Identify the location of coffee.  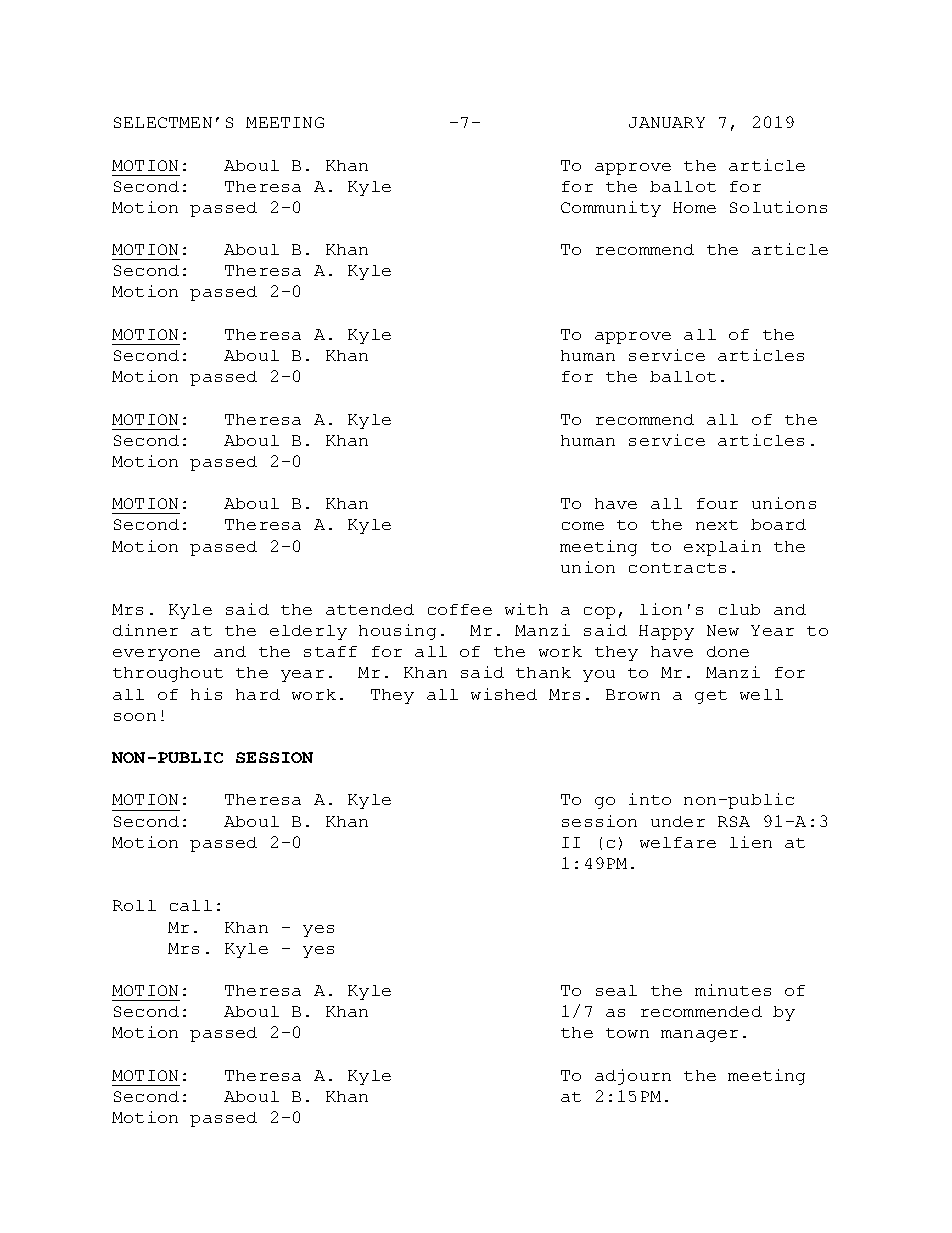
(460, 609).
